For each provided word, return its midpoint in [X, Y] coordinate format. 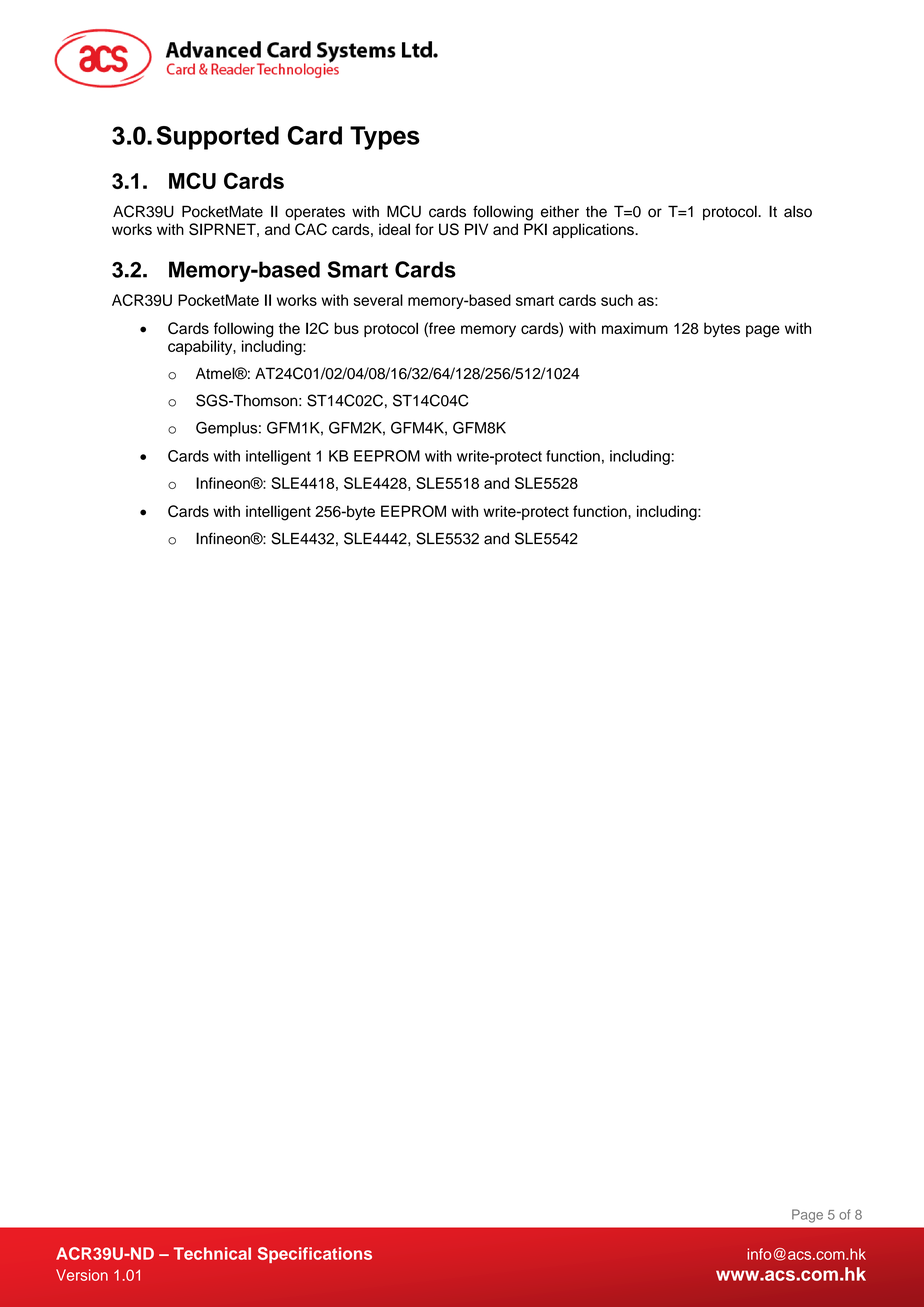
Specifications [315, 1255]
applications [594, 230]
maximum [635, 328]
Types [385, 138]
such [617, 300]
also [798, 211]
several [378, 300]
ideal [394, 229]
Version [82, 1275]
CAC [311, 229]
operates [315, 214]
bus [346, 328]
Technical [212, 1253]
